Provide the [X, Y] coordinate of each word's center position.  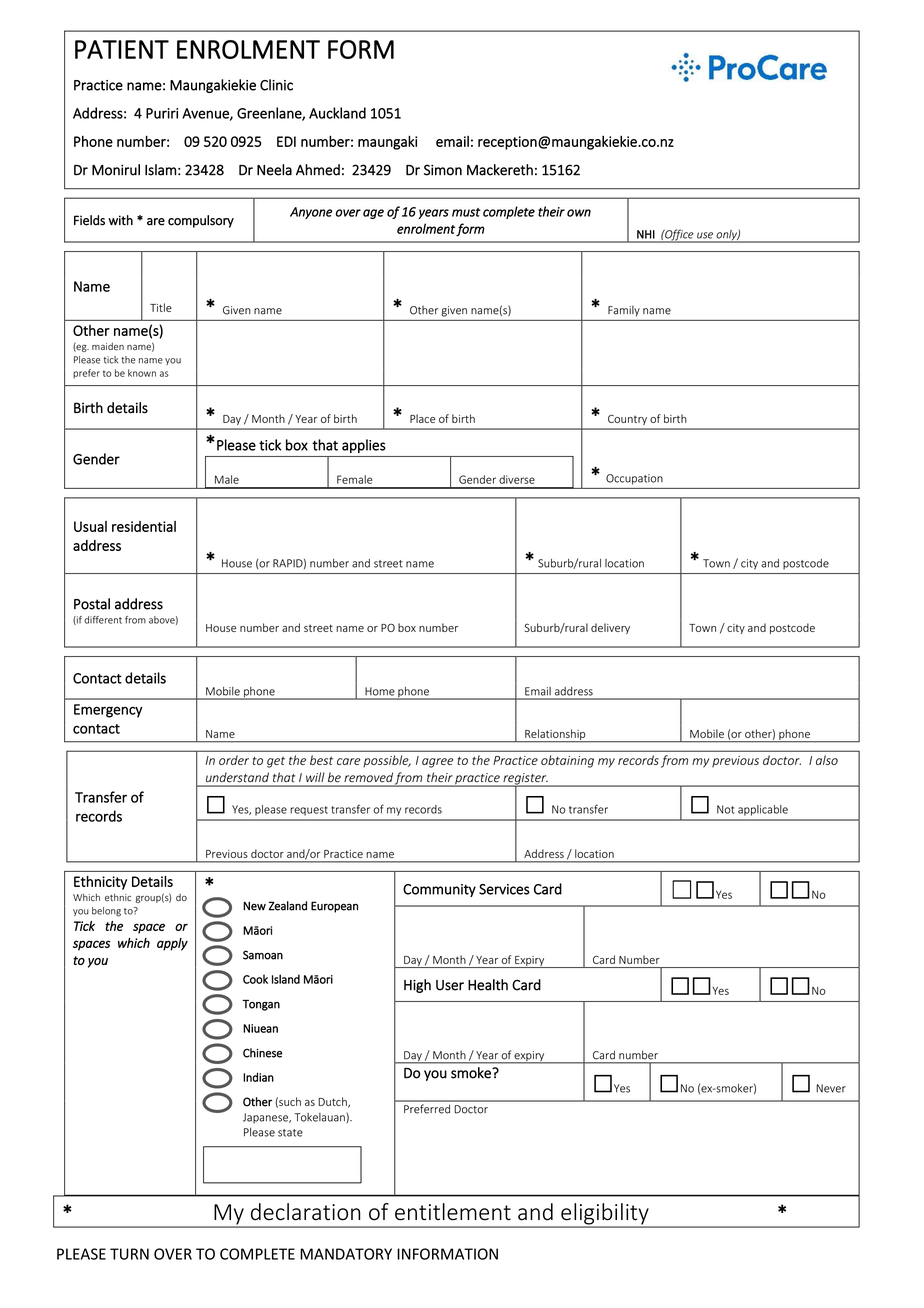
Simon [443, 170]
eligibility [605, 1215]
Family [624, 311]
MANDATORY [346, 1254]
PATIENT [122, 49]
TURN [129, 1254]
